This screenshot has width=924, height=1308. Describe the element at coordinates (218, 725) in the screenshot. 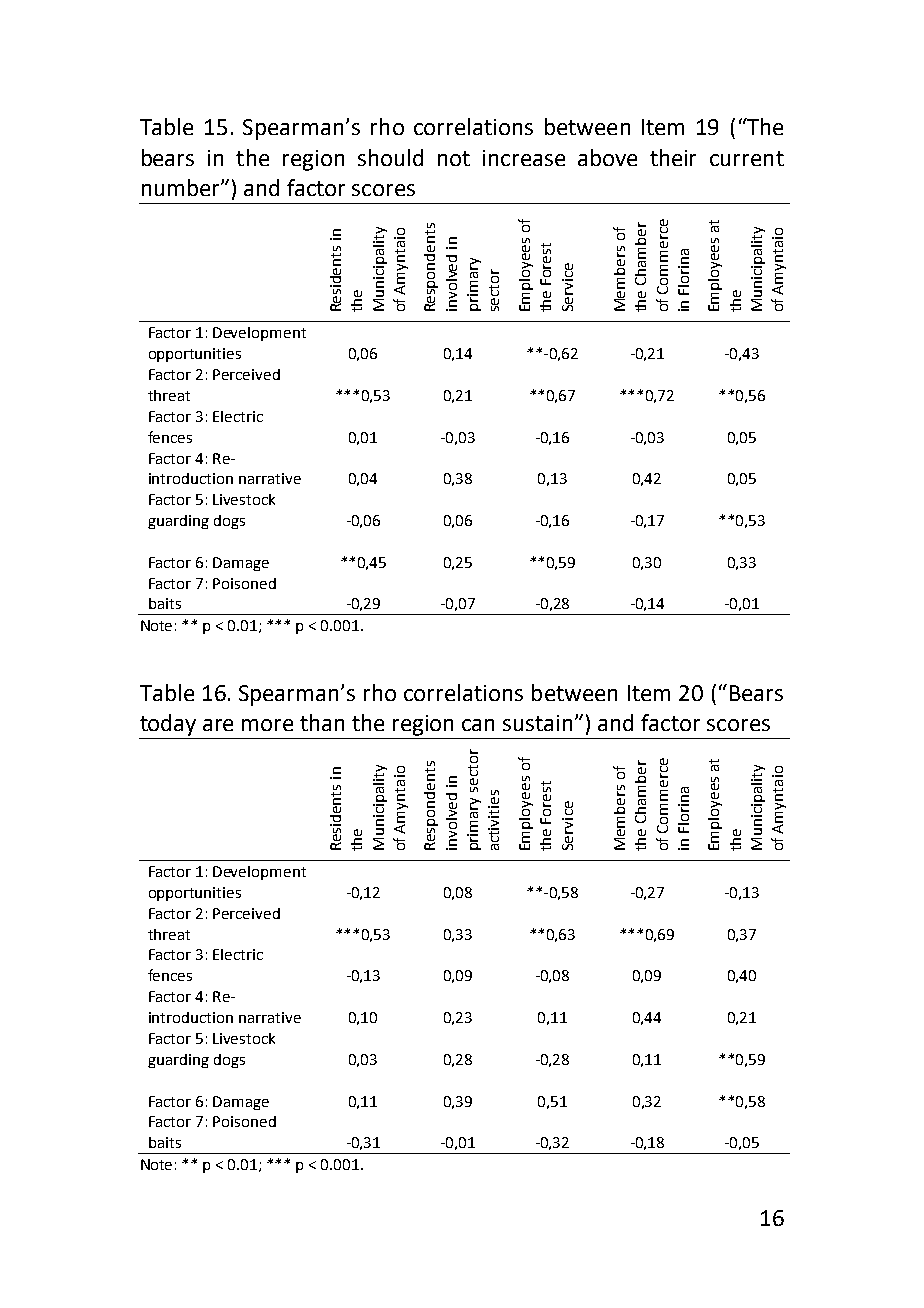

I see `are` at that location.
